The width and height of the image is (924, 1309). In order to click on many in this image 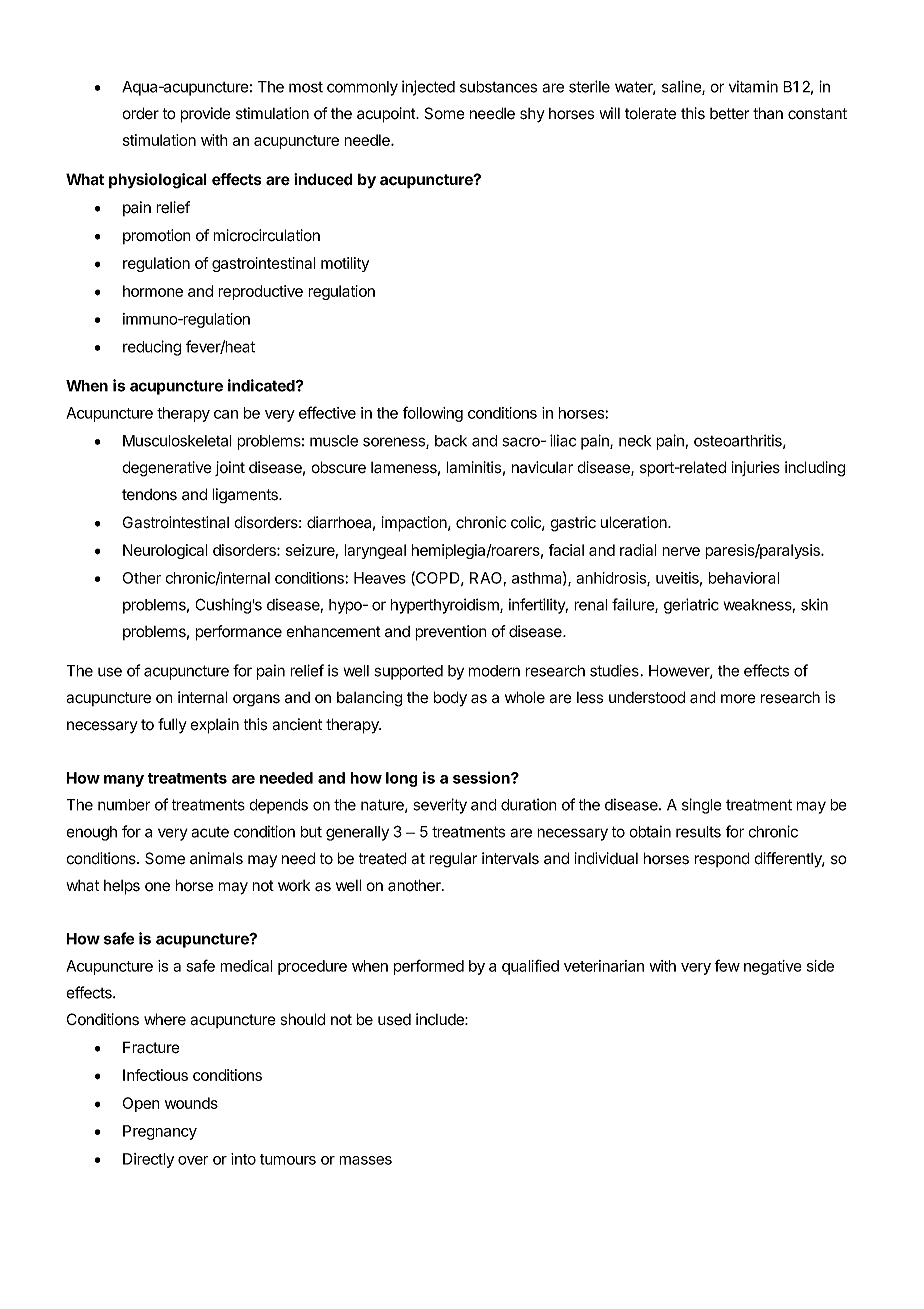, I will do `click(124, 781)`.
